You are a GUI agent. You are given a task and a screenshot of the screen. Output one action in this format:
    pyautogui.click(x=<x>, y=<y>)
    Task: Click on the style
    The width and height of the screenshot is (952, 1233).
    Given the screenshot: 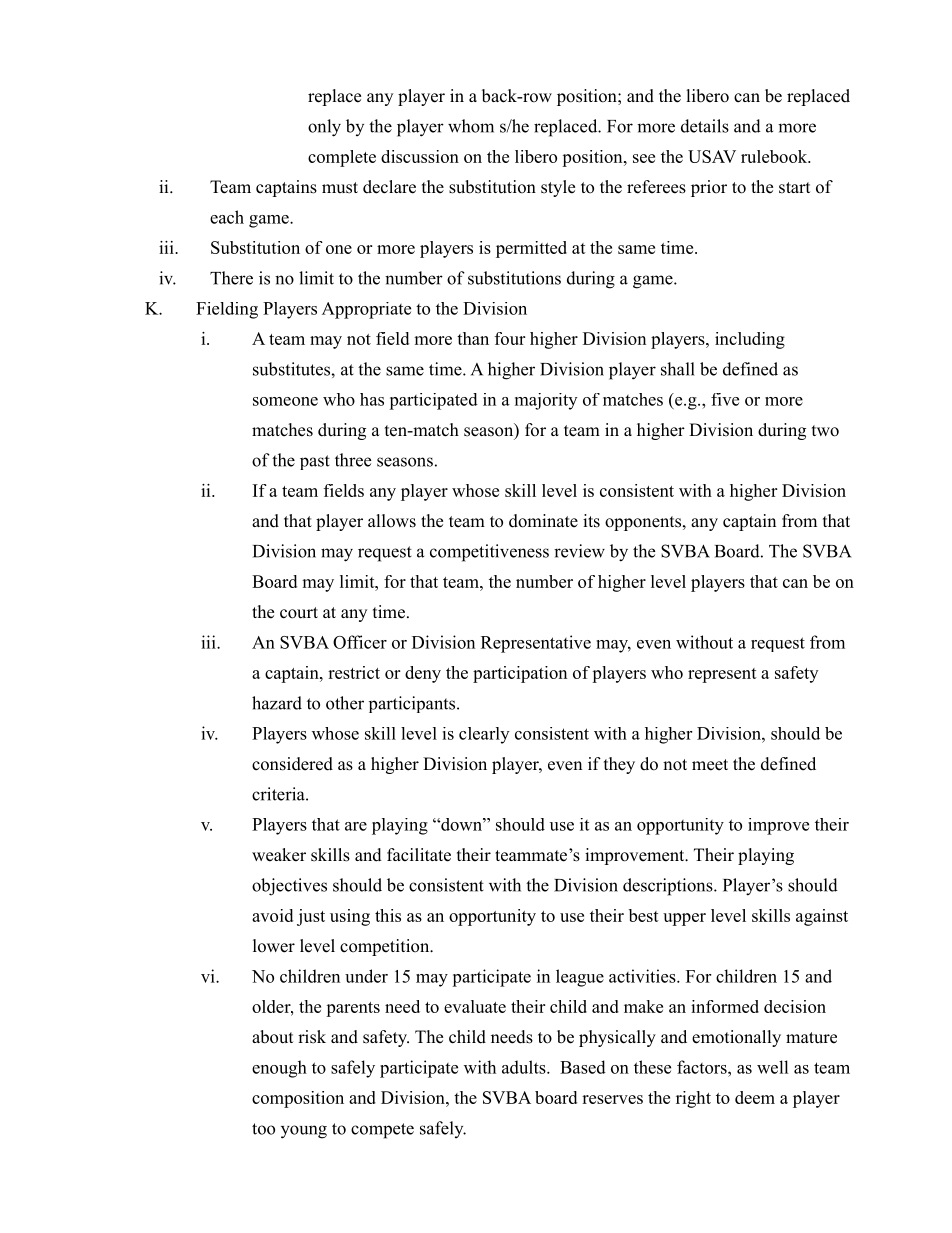 What is the action you would take?
    pyautogui.click(x=558, y=188)
